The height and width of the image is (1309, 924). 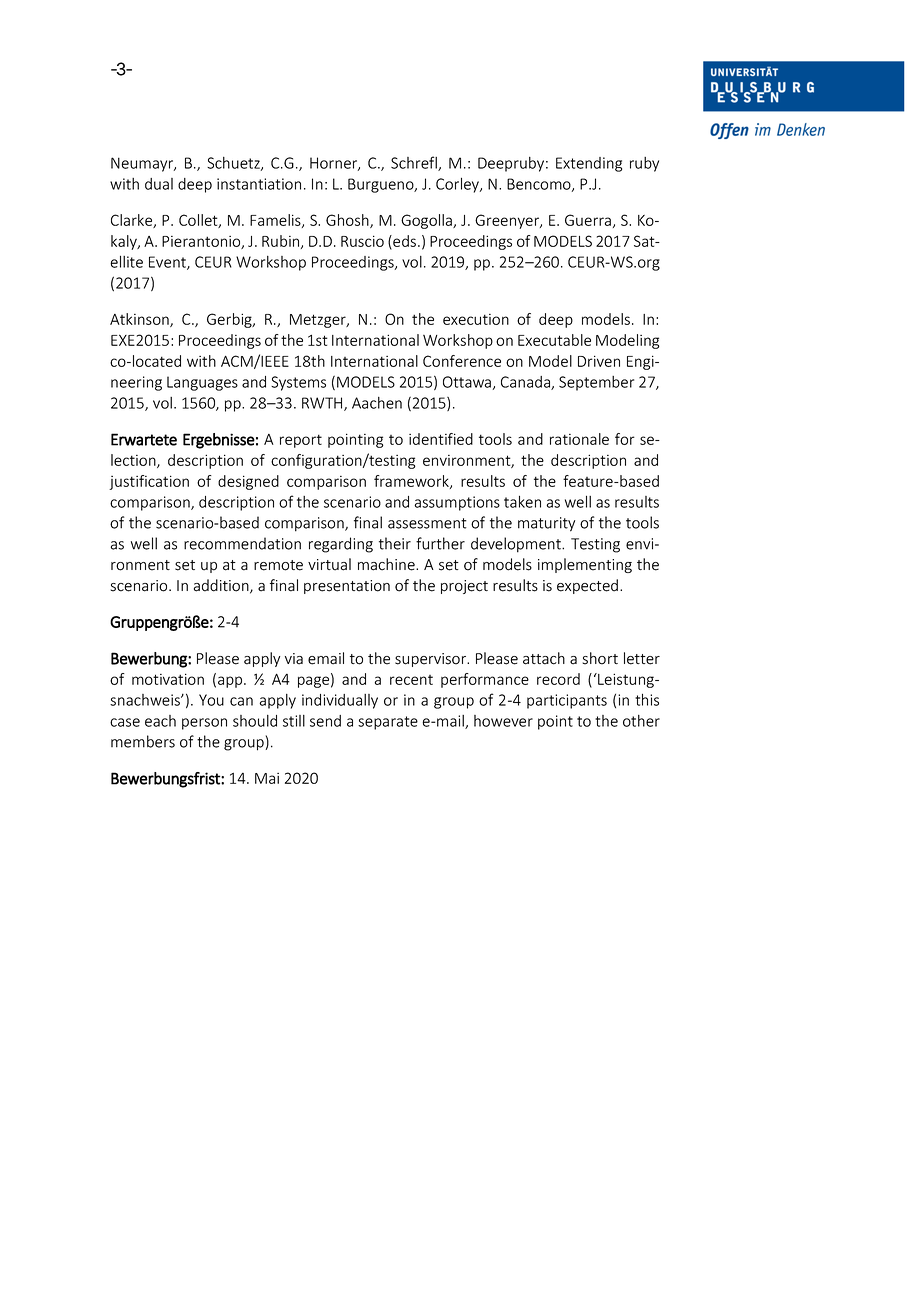 I want to click on justification, so click(x=149, y=482).
